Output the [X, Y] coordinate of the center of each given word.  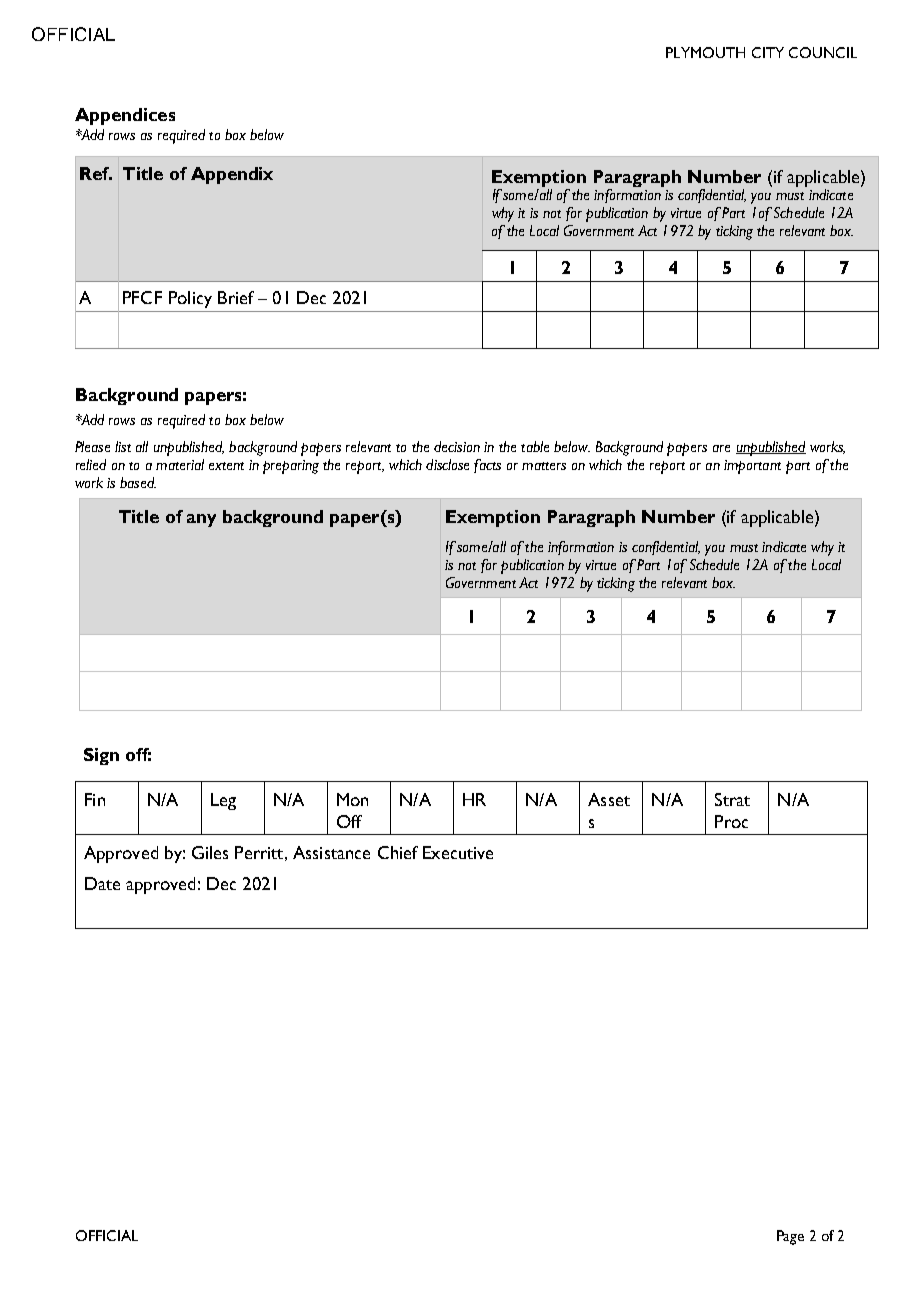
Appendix [232, 175]
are [721, 448]
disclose [447, 464]
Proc [731, 821]
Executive [458, 852]
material [180, 464]
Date [102, 883]
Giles [210, 852]
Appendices [125, 116]
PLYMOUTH [705, 52]
